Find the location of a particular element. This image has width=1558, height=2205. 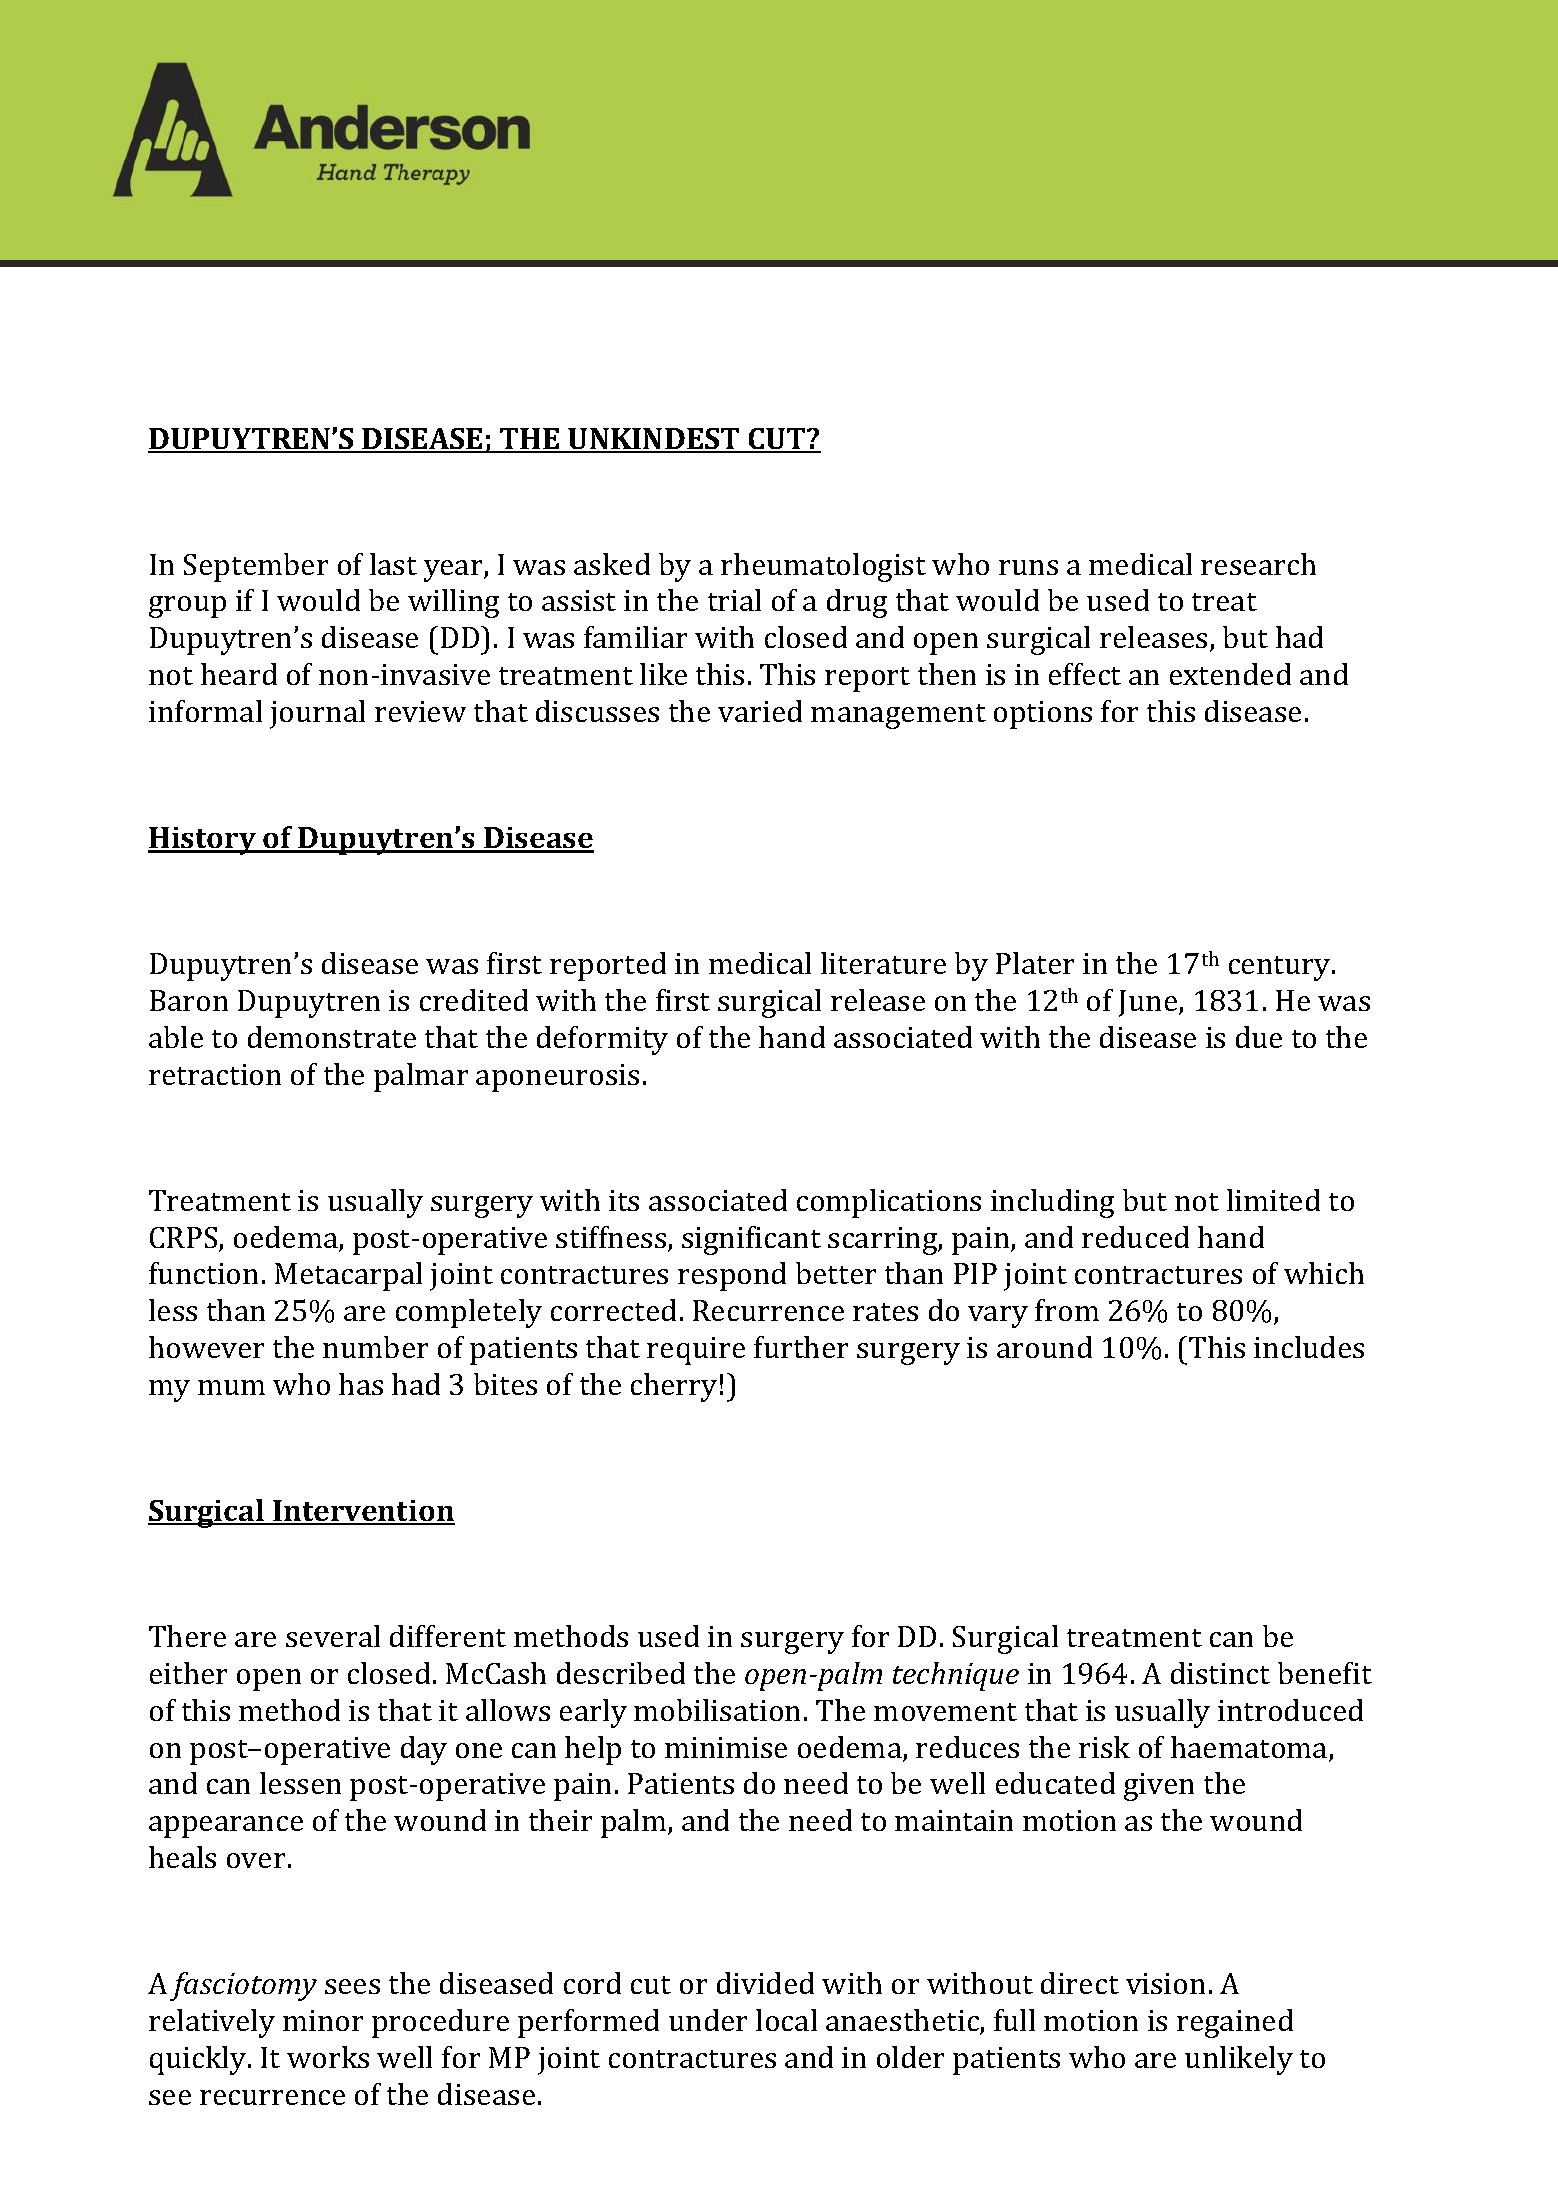

minor is located at coordinates (323, 2020).
